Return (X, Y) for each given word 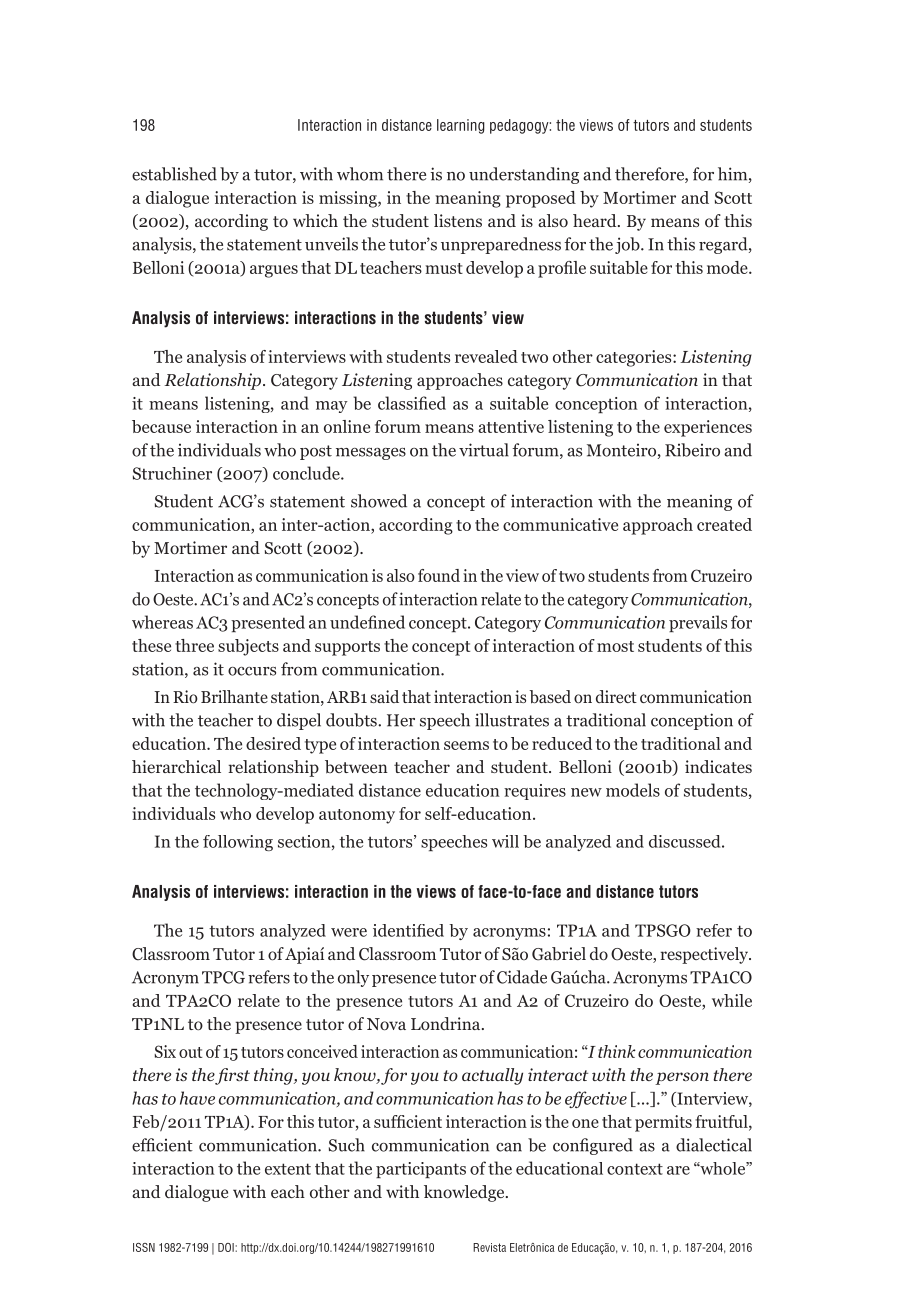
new (586, 792)
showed (379, 501)
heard (596, 220)
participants (421, 1170)
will (505, 841)
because (161, 426)
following (238, 843)
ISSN (144, 1247)
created (724, 524)
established (174, 174)
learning (461, 126)
